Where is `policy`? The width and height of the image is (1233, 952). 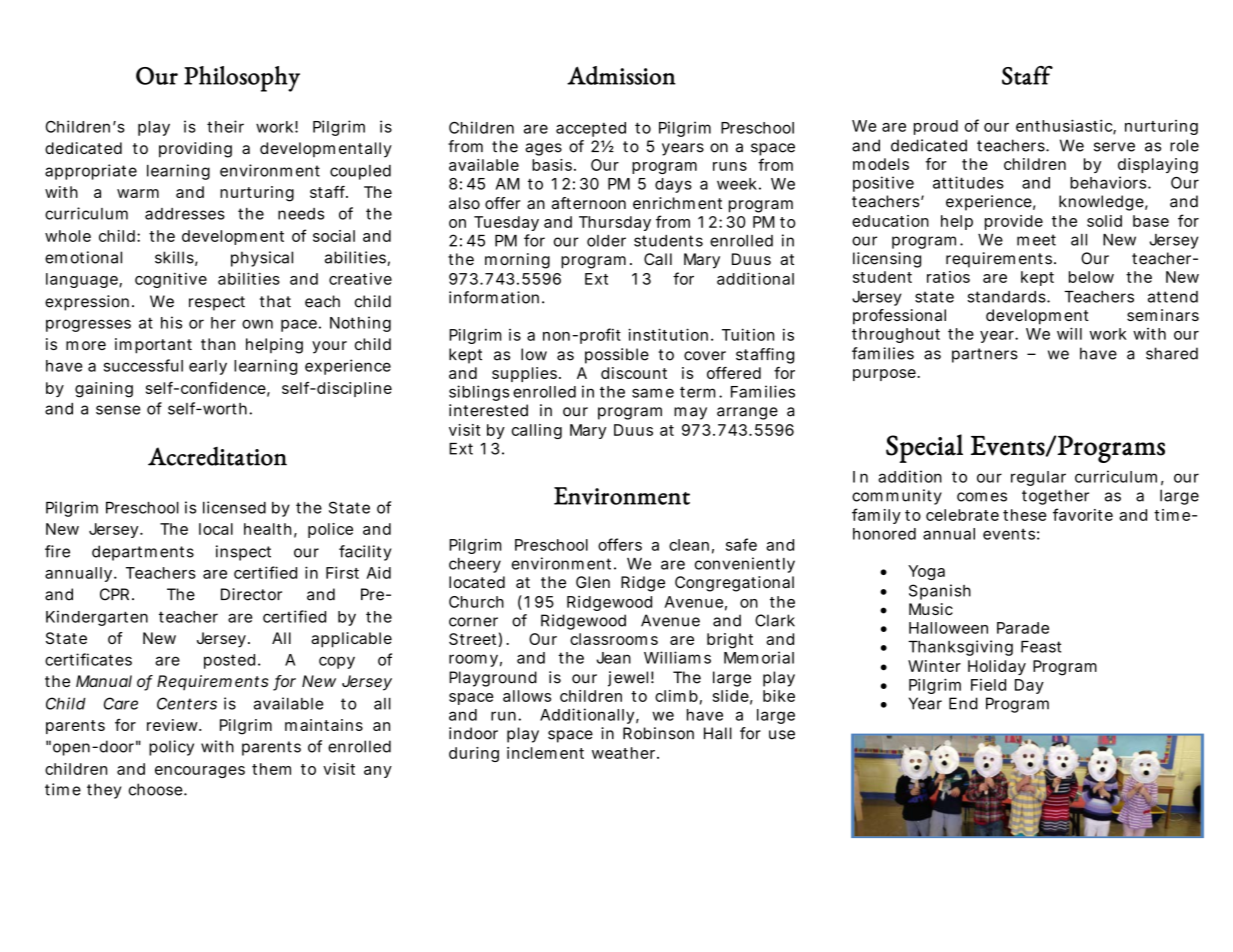 policy is located at coordinates (171, 748).
